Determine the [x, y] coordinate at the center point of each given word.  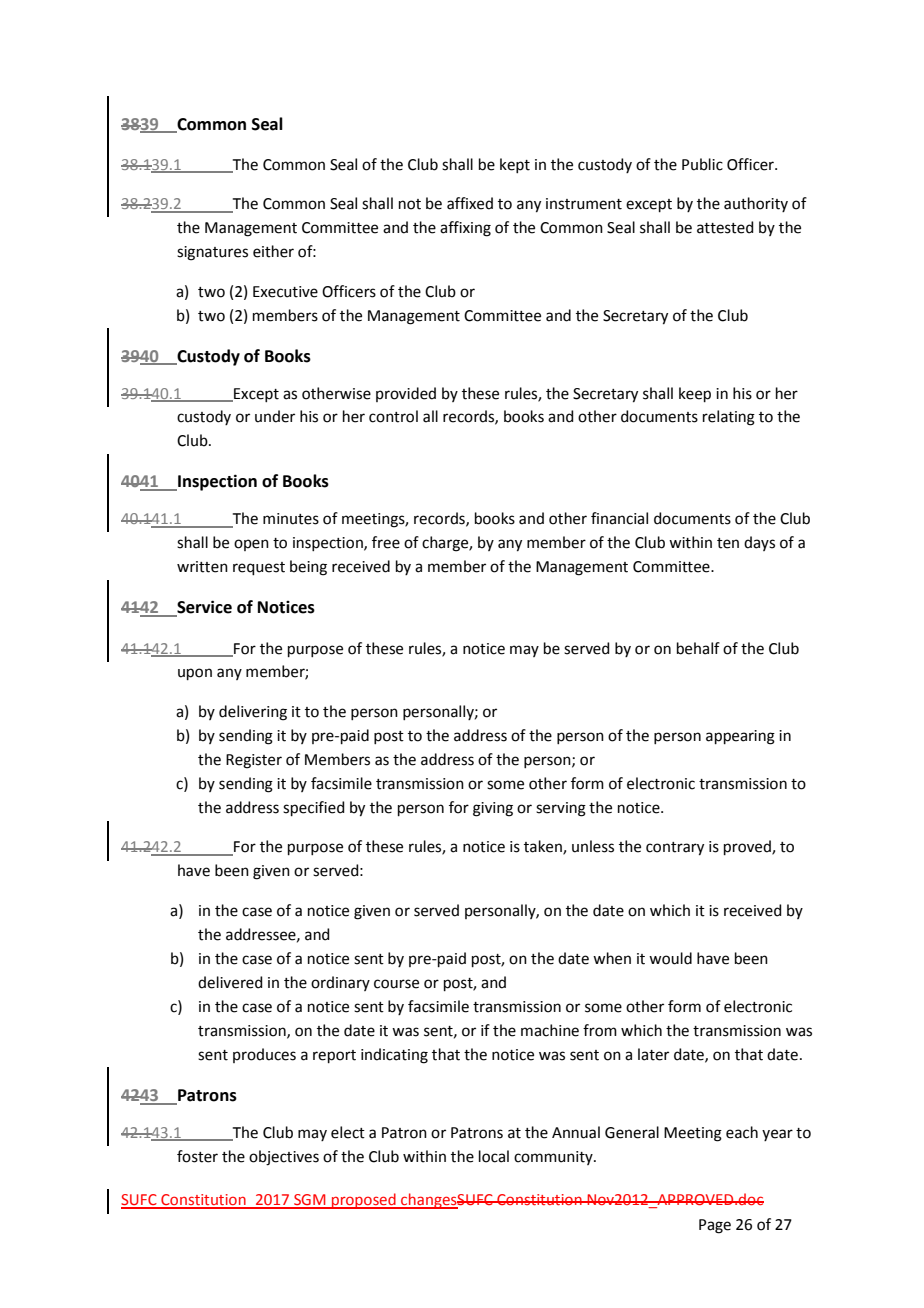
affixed [470, 203]
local [494, 1156]
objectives [284, 1158]
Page [715, 1226]
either [273, 251]
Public [702, 164]
